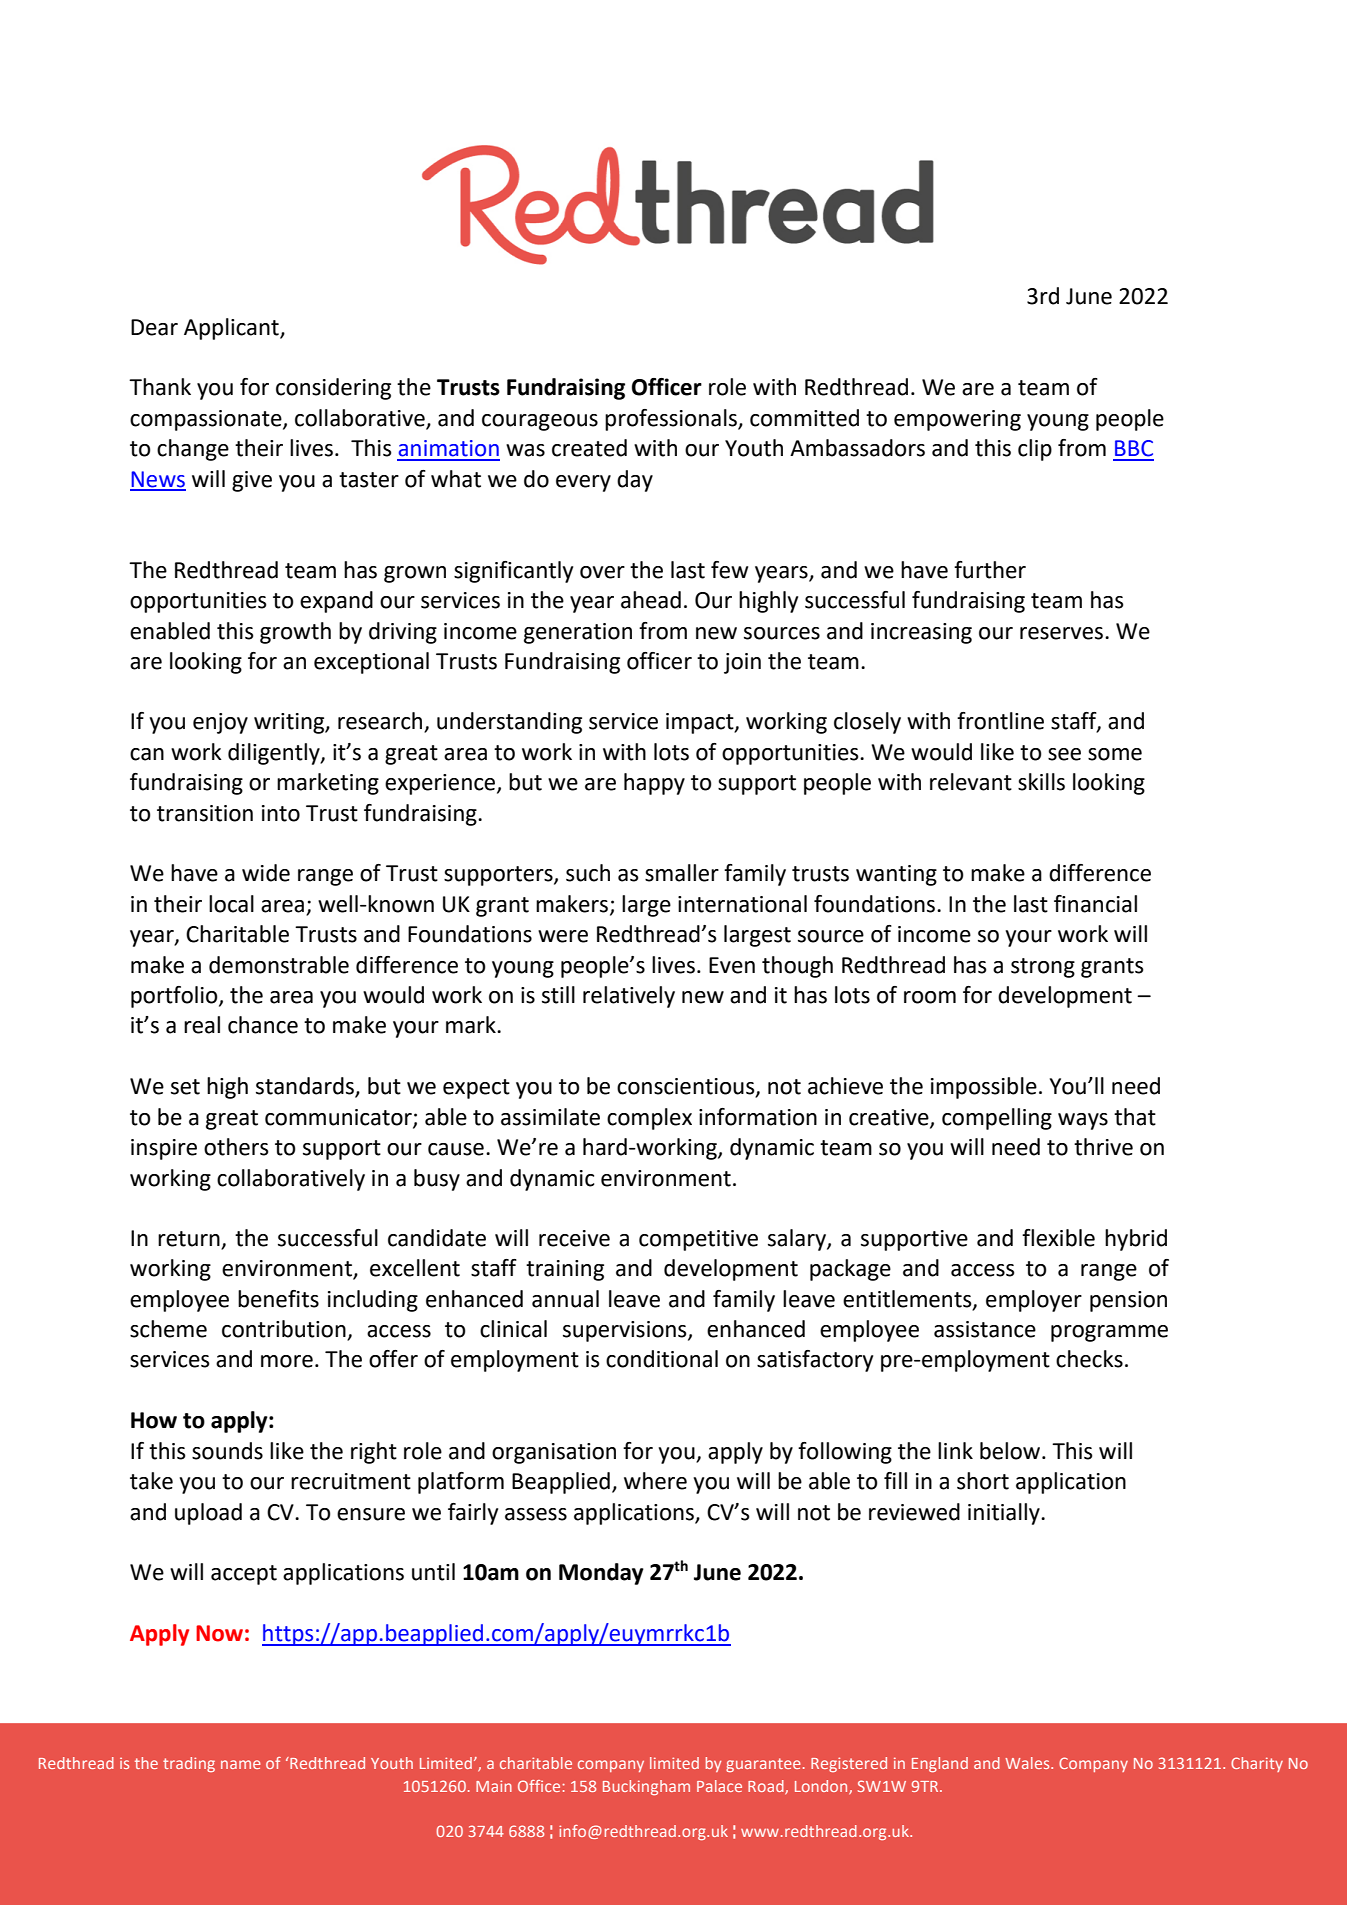 This page has width=1347, height=1905. Describe the element at coordinates (1135, 1117) in the page. I see `that` at that location.
